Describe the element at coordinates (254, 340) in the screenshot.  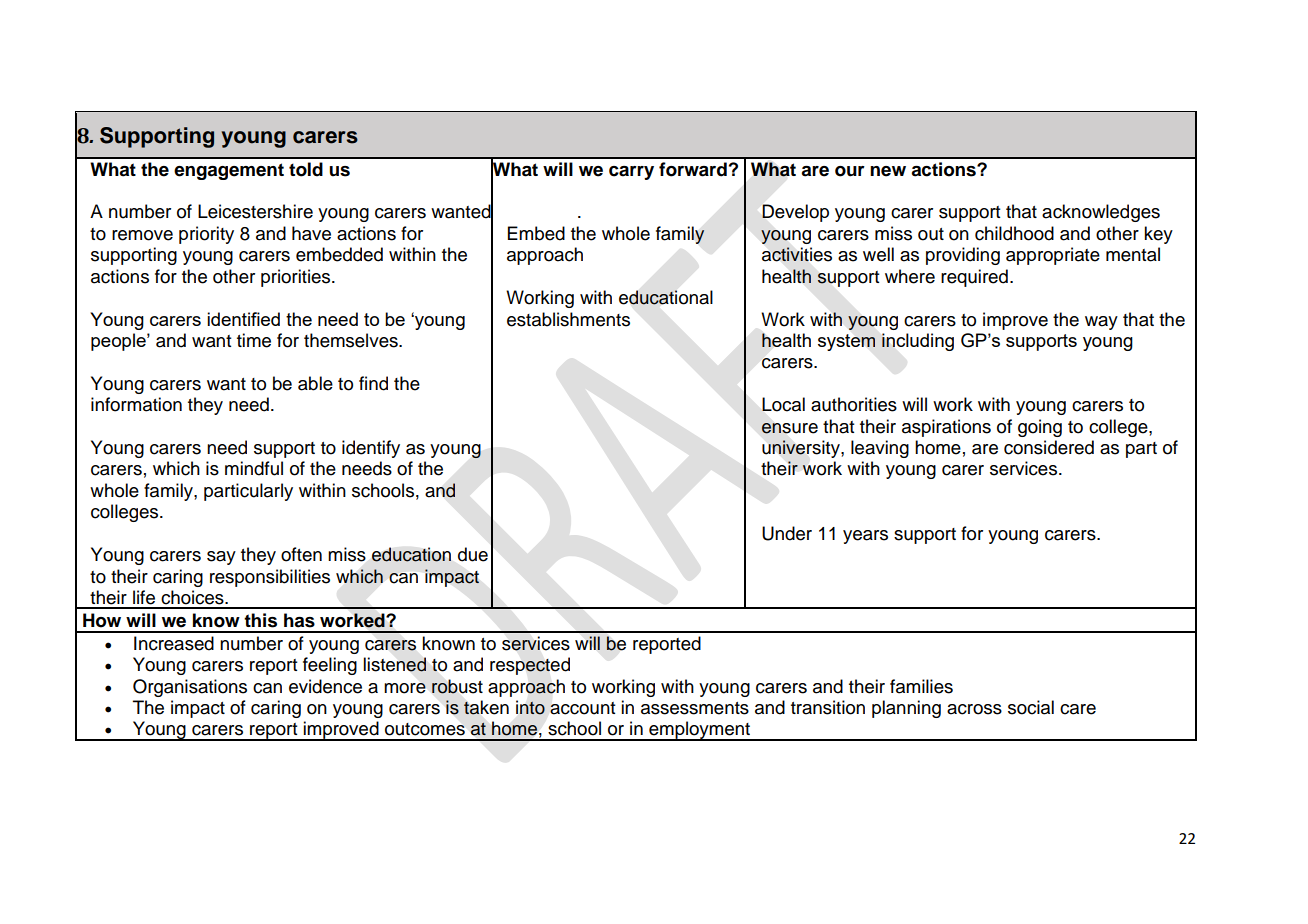
I see `time` at that location.
